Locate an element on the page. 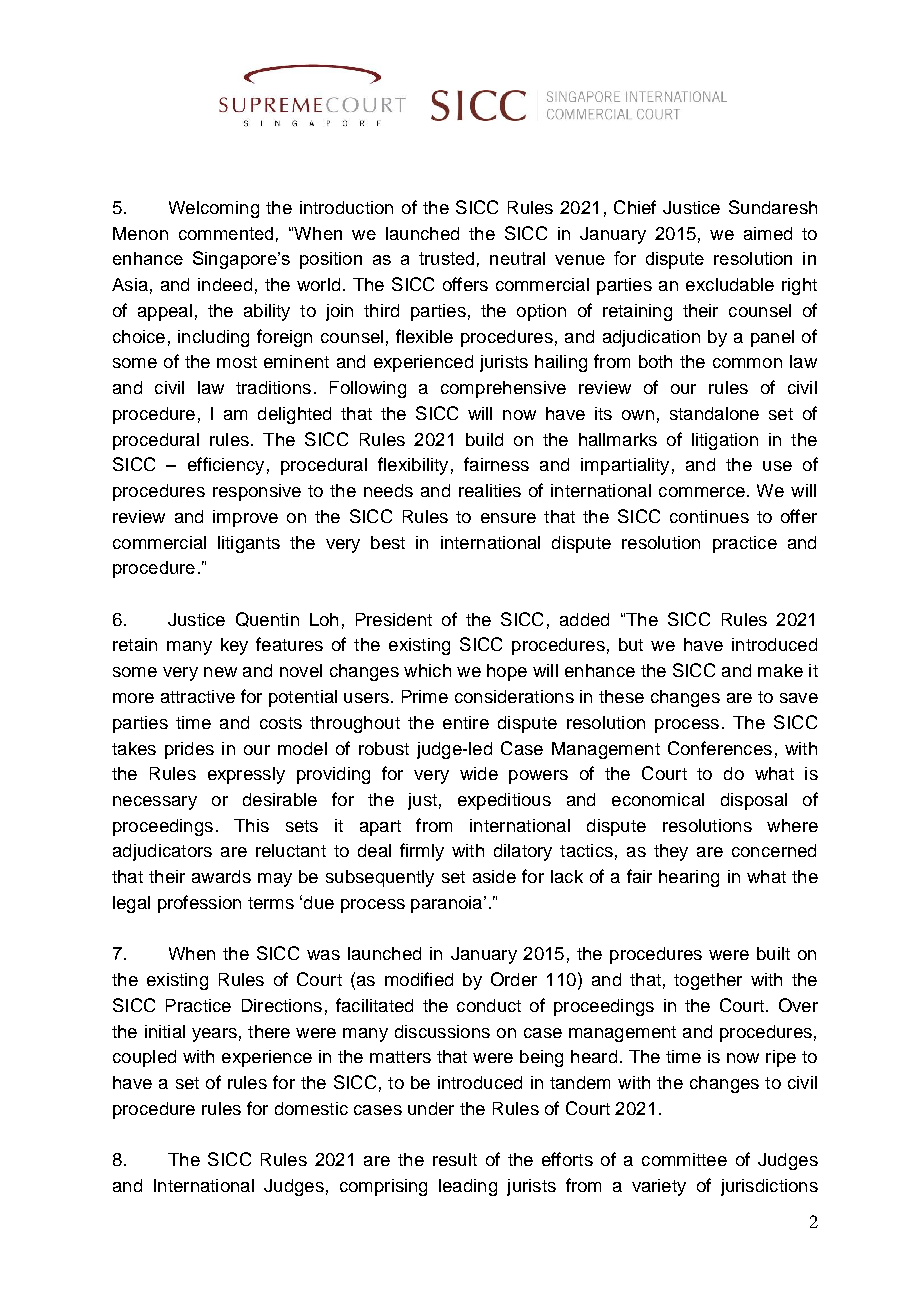 This document has height=1309, width=924. Conferences is located at coordinates (720, 748).
